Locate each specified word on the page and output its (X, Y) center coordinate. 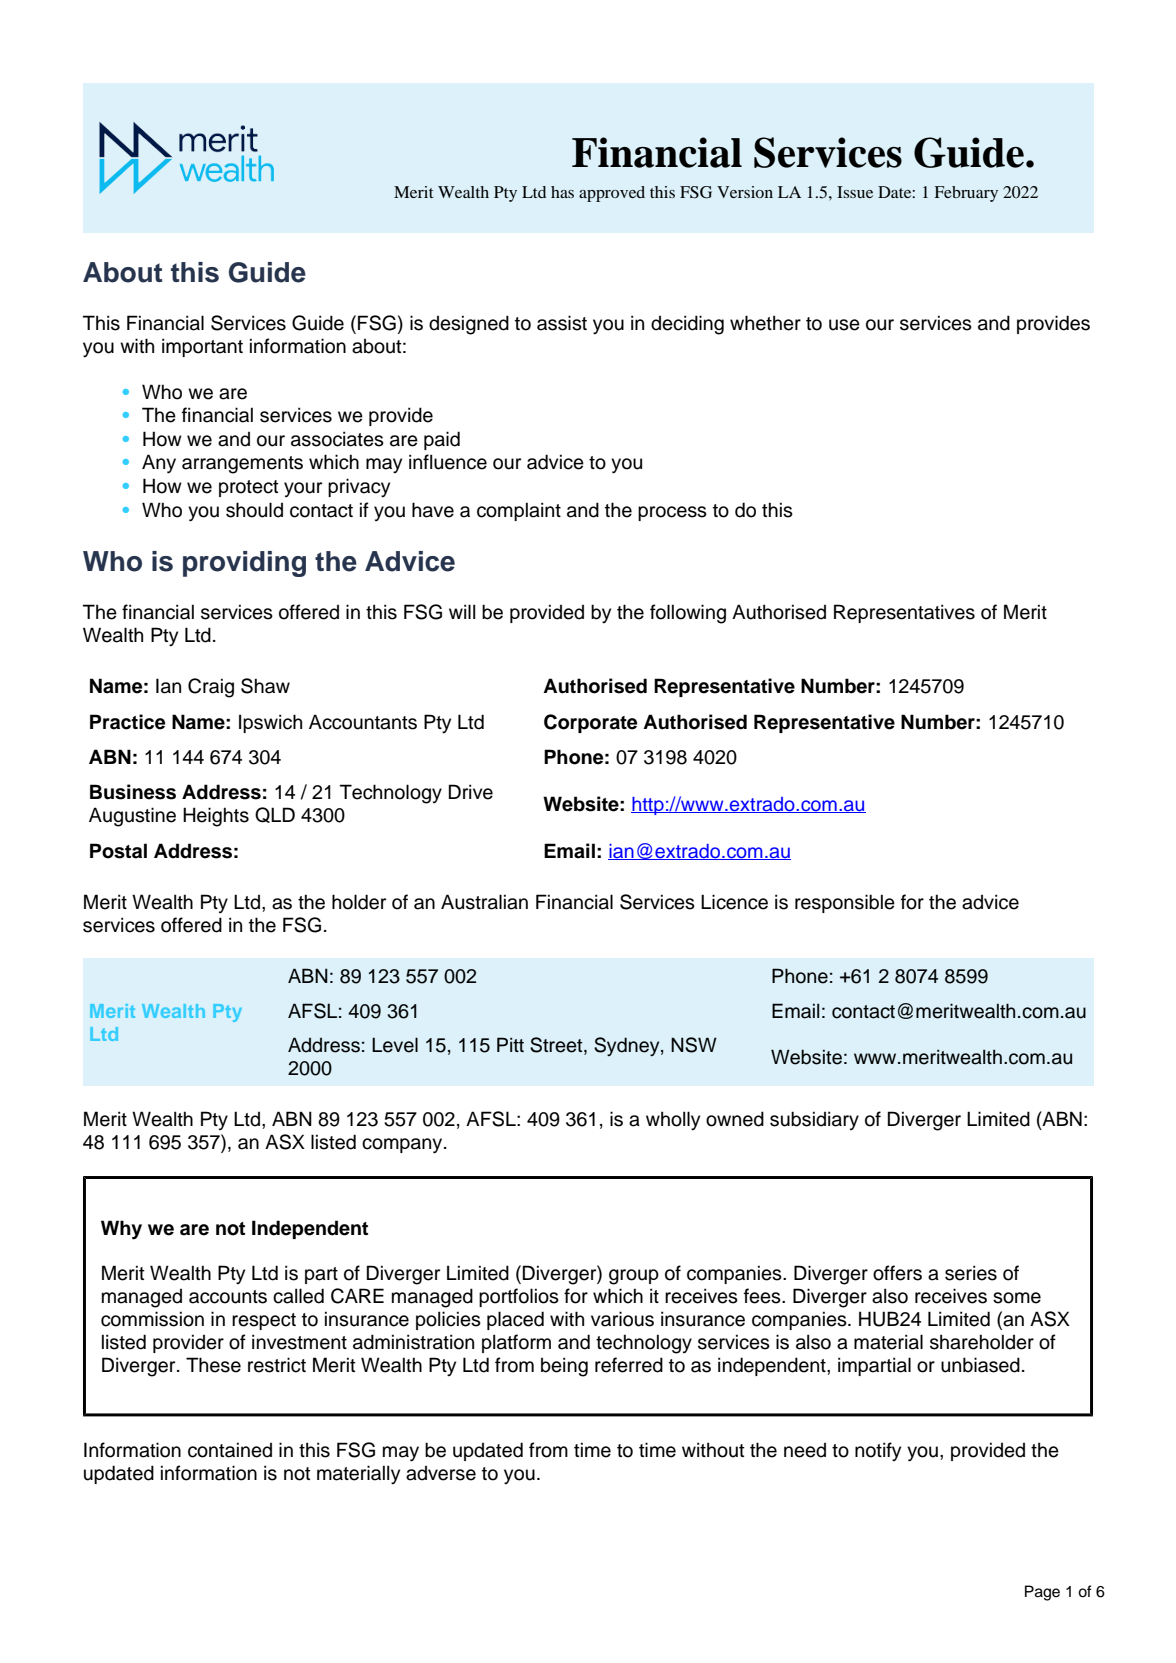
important (202, 347)
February (966, 194)
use (844, 325)
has (562, 192)
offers (897, 1273)
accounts (228, 1297)
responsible (845, 903)
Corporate (590, 723)
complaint (519, 511)
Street (557, 1046)
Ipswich (270, 723)
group (634, 1277)
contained (230, 1450)
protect (249, 488)
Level (395, 1045)
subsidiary (814, 1120)
